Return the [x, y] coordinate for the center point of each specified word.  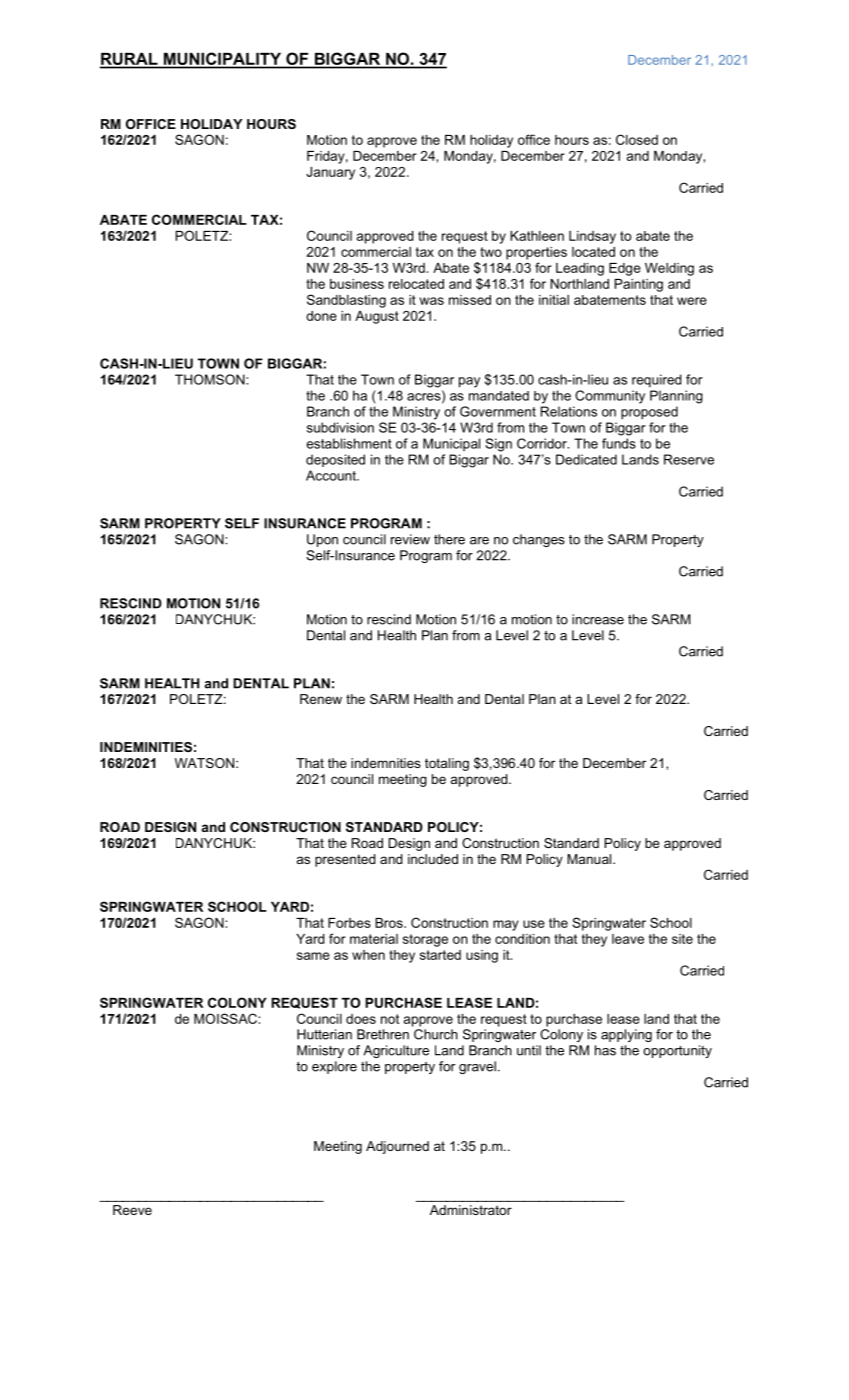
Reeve [132, 1210]
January [330, 173]
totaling [447, 764]
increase [598, 619]
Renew [321, 699]
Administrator [471, 1210]
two [491, 252]
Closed [637, 139]
